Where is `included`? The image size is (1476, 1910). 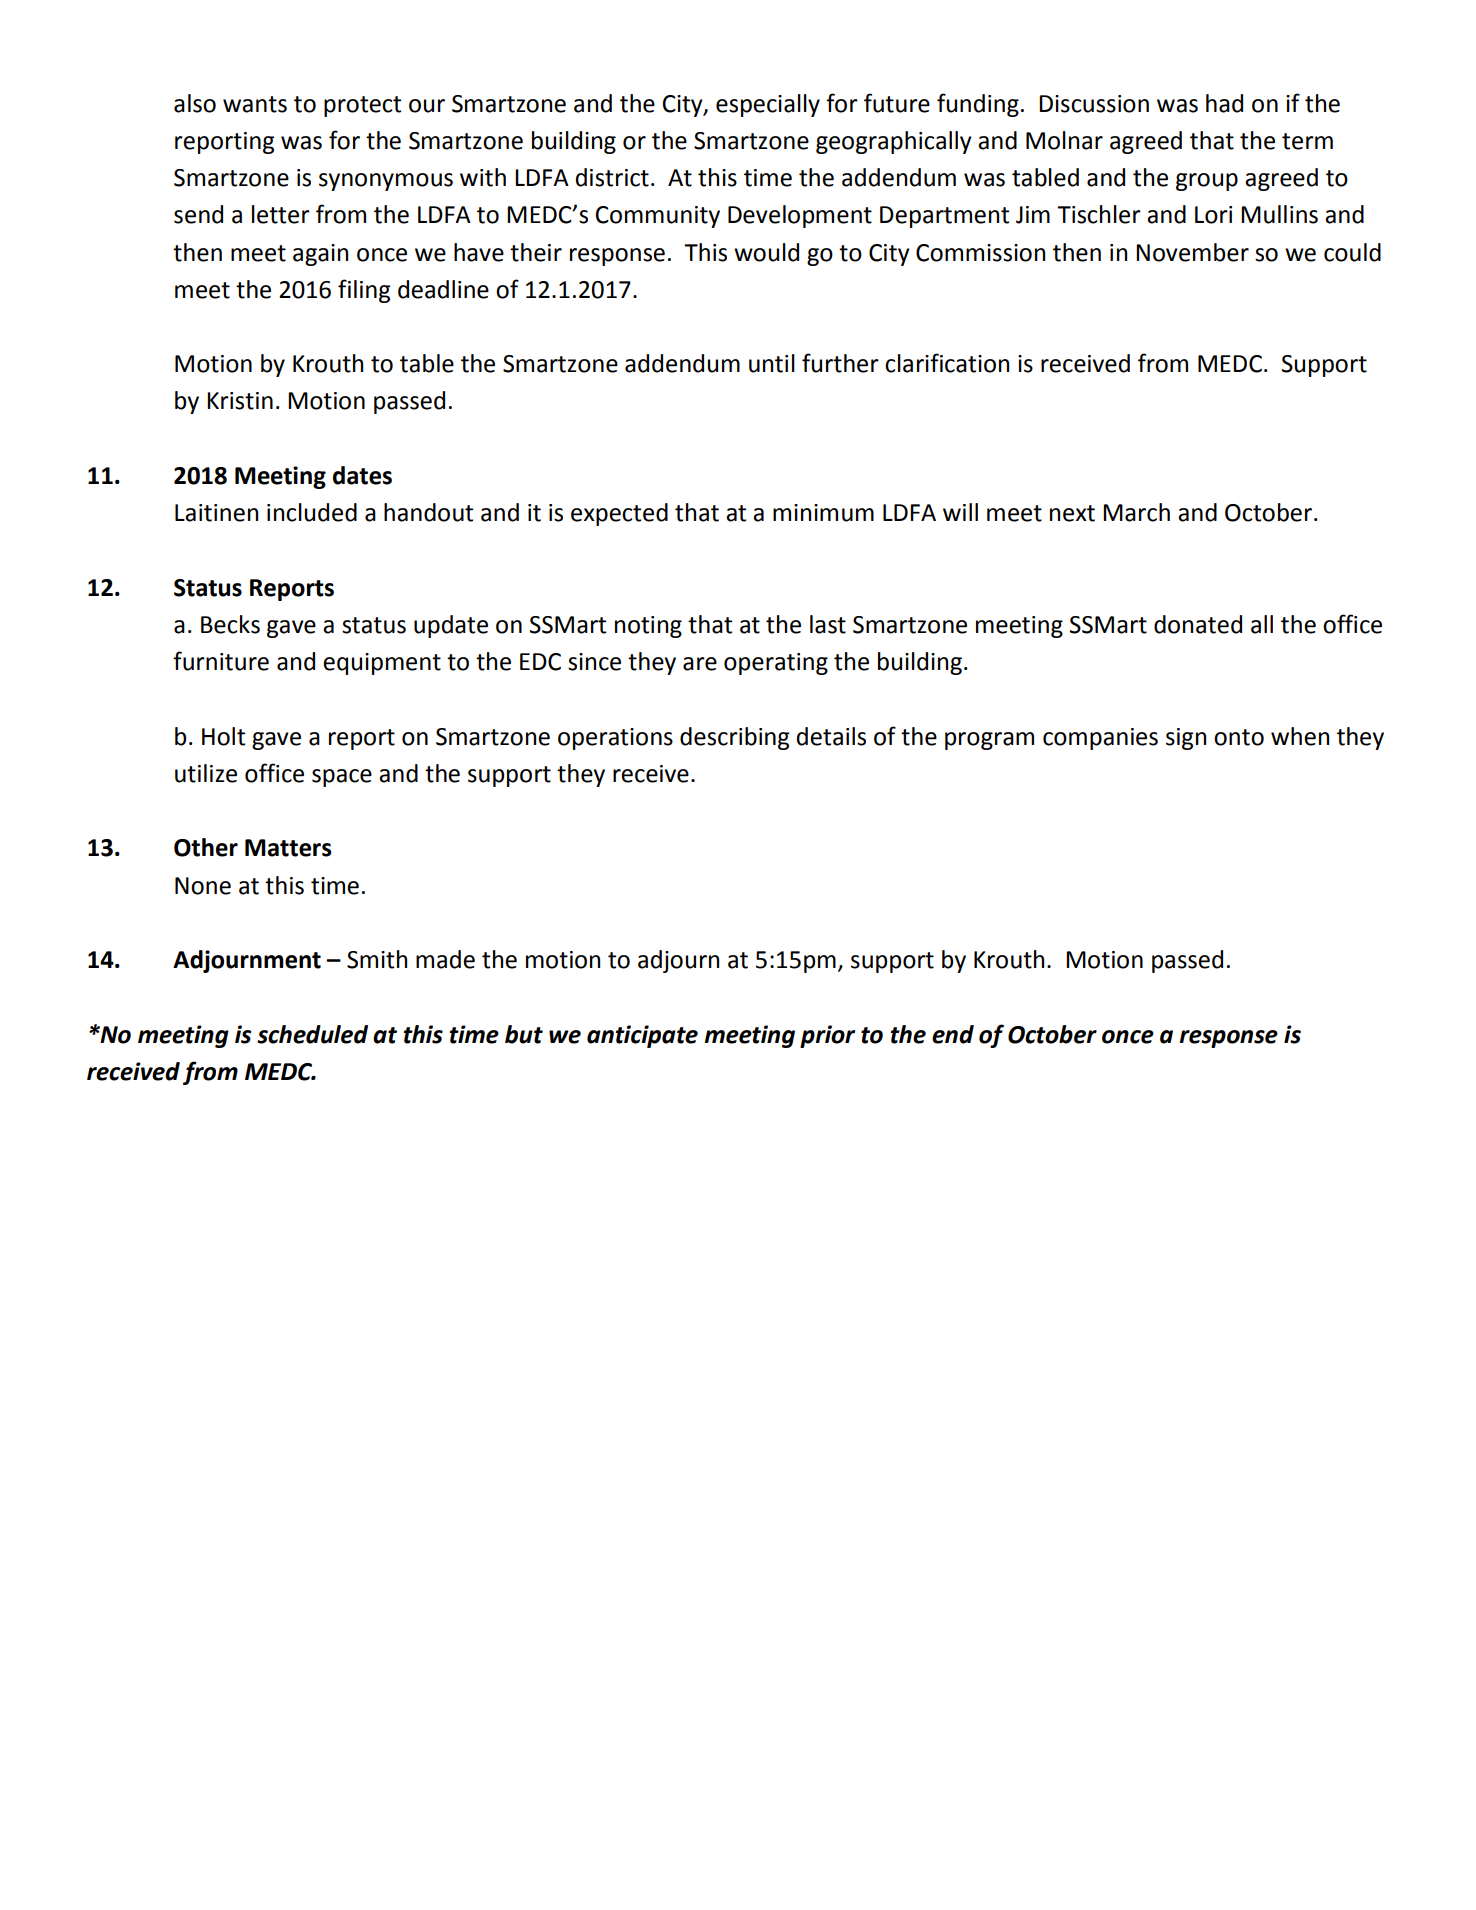 included is located at coordinates (312, 512).
